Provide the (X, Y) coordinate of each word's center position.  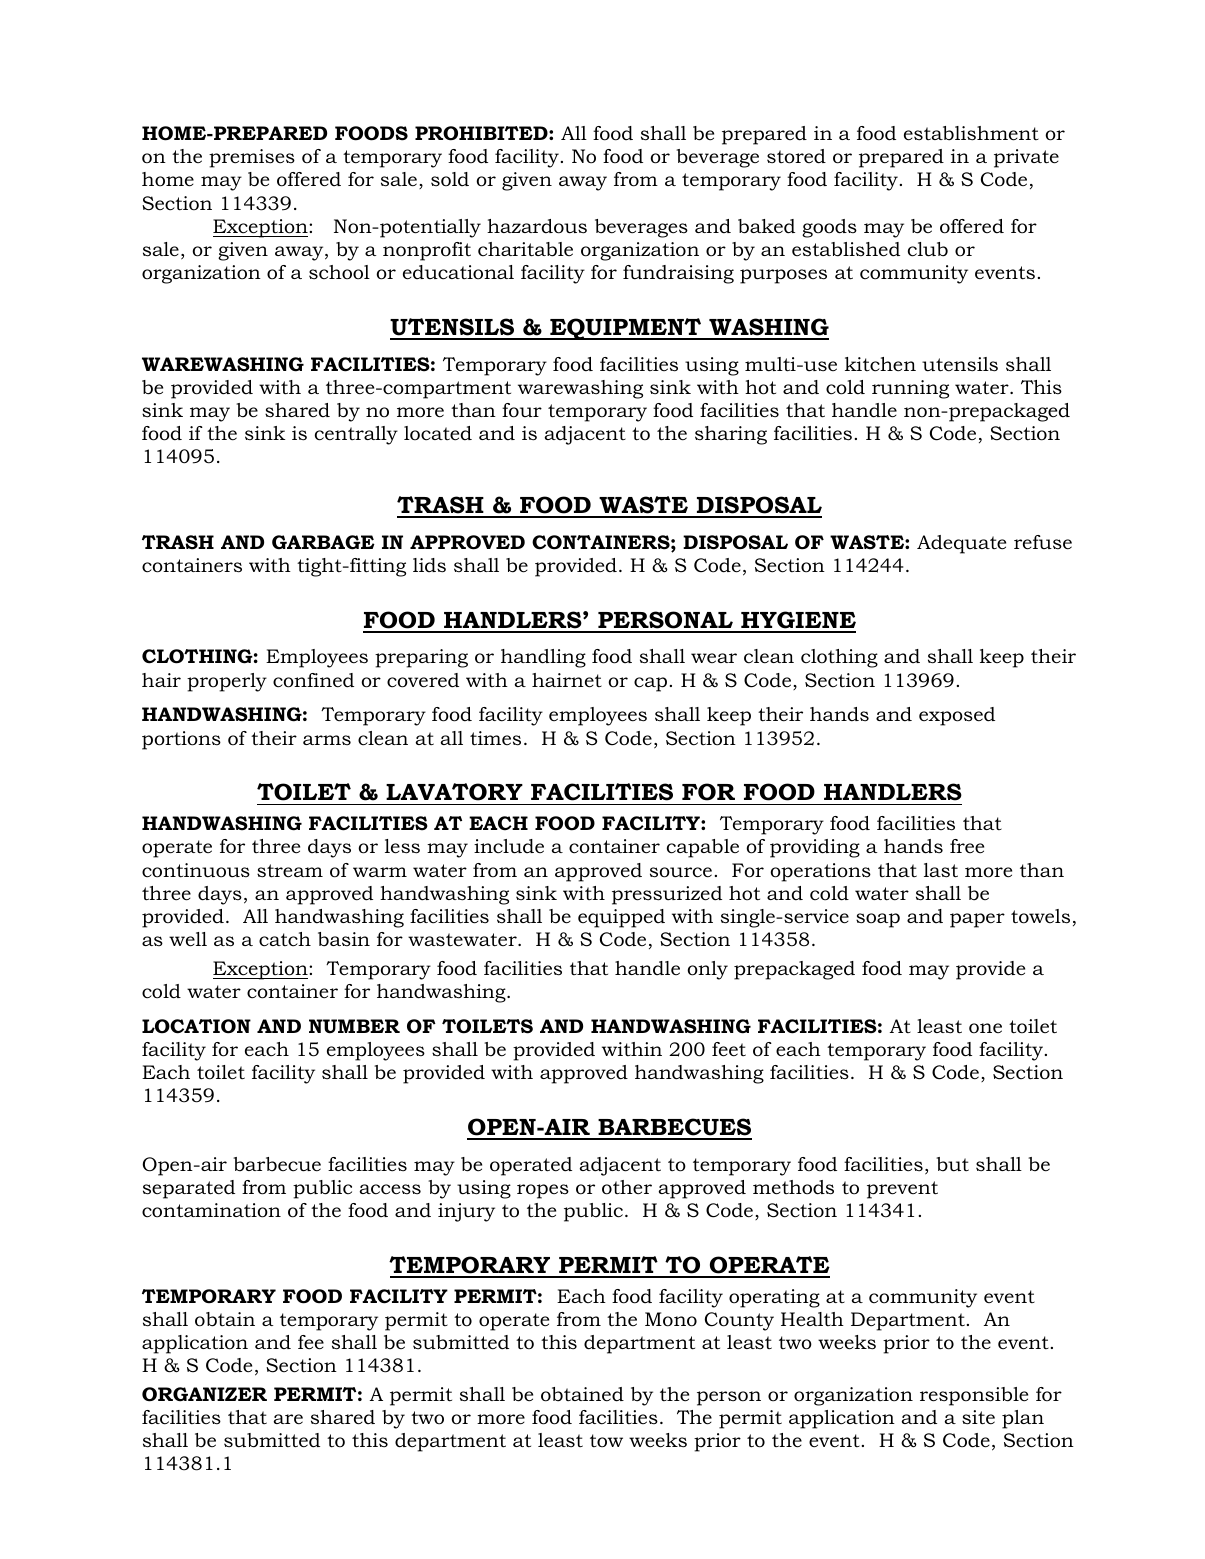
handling (543, 658)
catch (285, 939)
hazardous (537, 226)
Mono (671, 1319)
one (985, 1028)
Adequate (961, 544)
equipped (621, 918)
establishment (971, 133)
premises (252, 158)
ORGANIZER (204, 1394)
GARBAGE (323, 542)
